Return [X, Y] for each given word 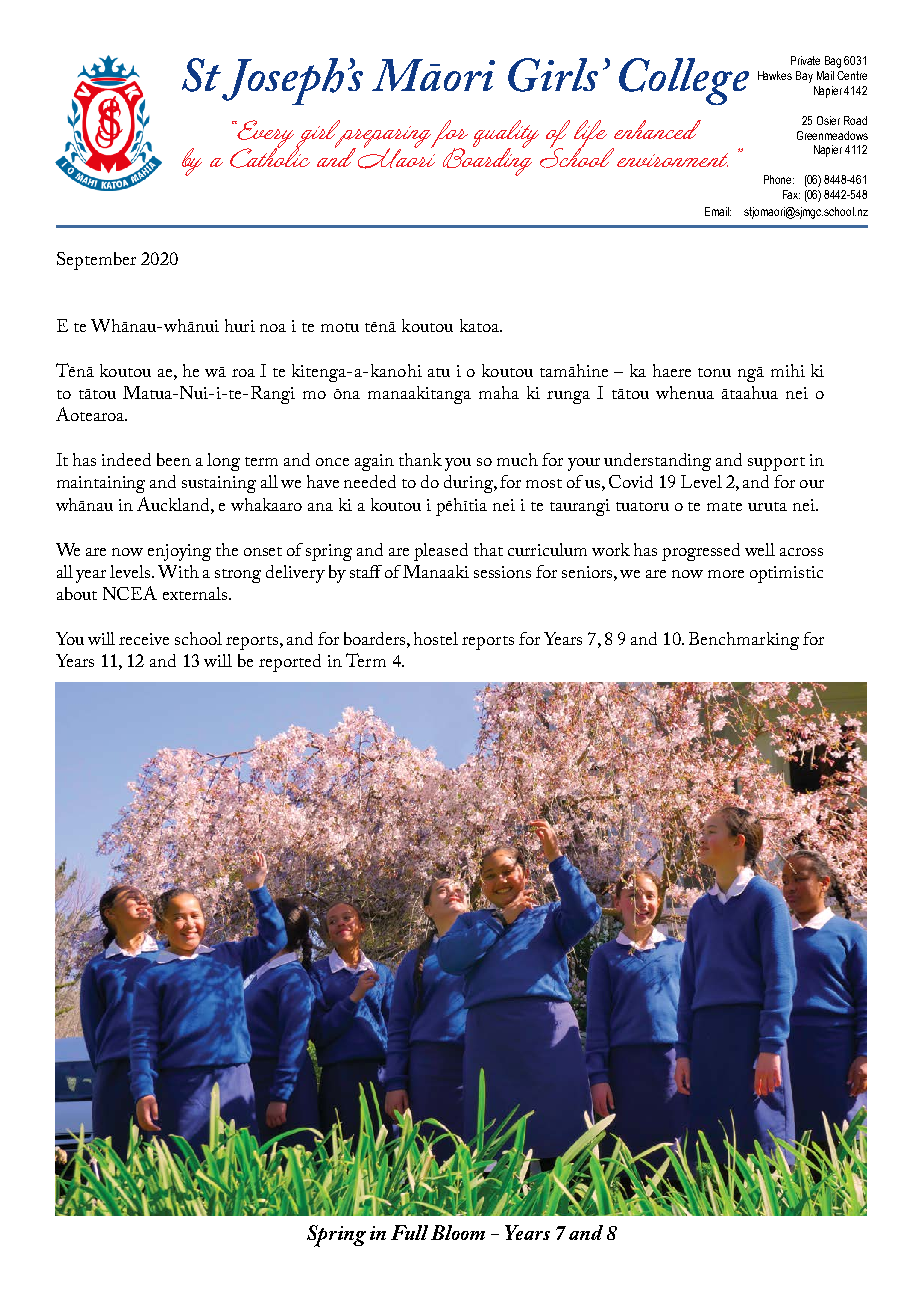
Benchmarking [744, 641]
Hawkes [775, 75]
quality [506, 135]
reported [290, 663]
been [174, 459]
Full [409, 1232]
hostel [436, 638]
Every [266, 135]
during [469, 484]
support [776, 464]
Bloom [458, 1232]
